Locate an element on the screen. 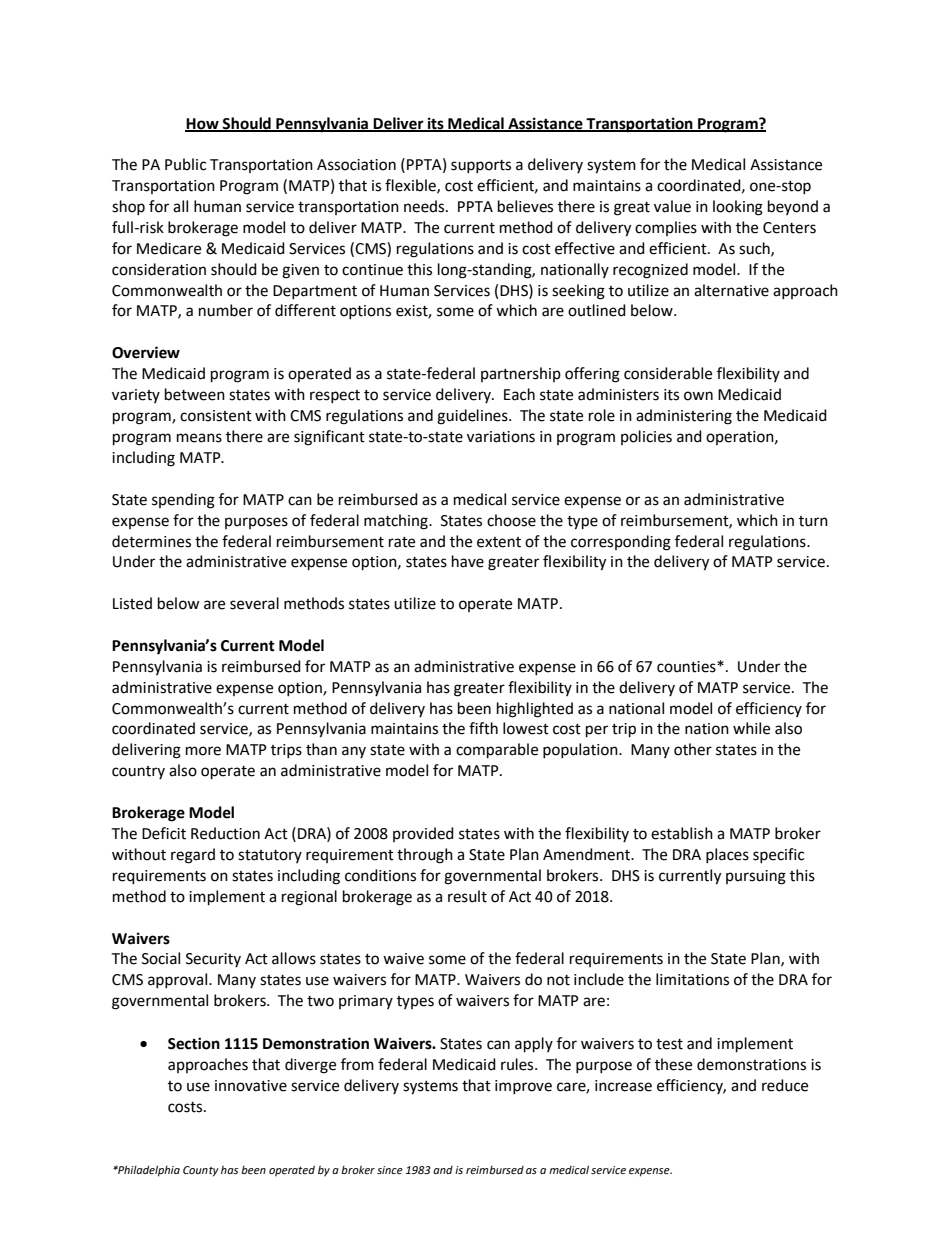 Image resolution: width=952 pixels, height=1233 pixels. turn is located at coordinates (813, 521).
